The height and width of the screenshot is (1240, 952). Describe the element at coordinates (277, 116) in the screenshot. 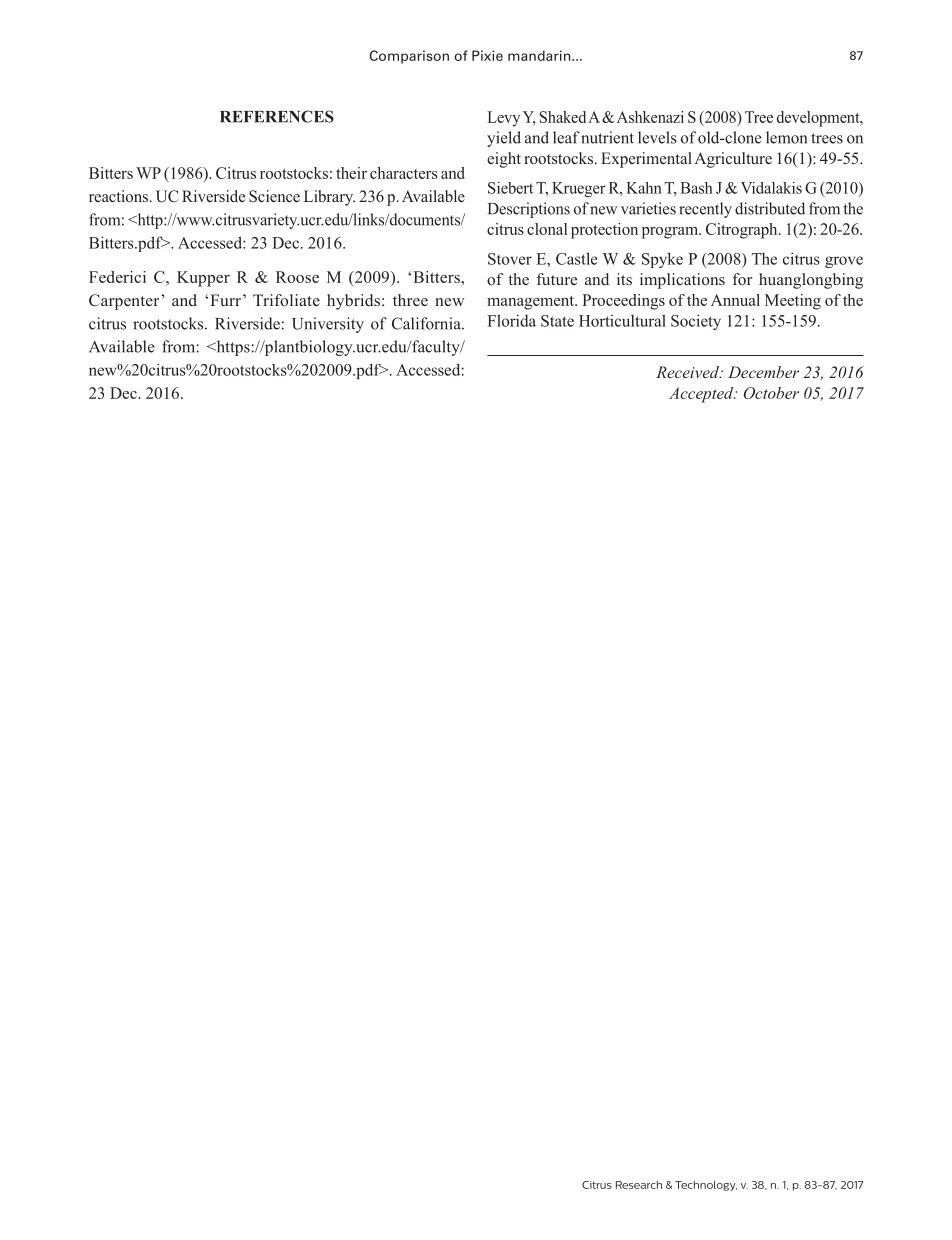

I see `REFERENCES` at that location.
